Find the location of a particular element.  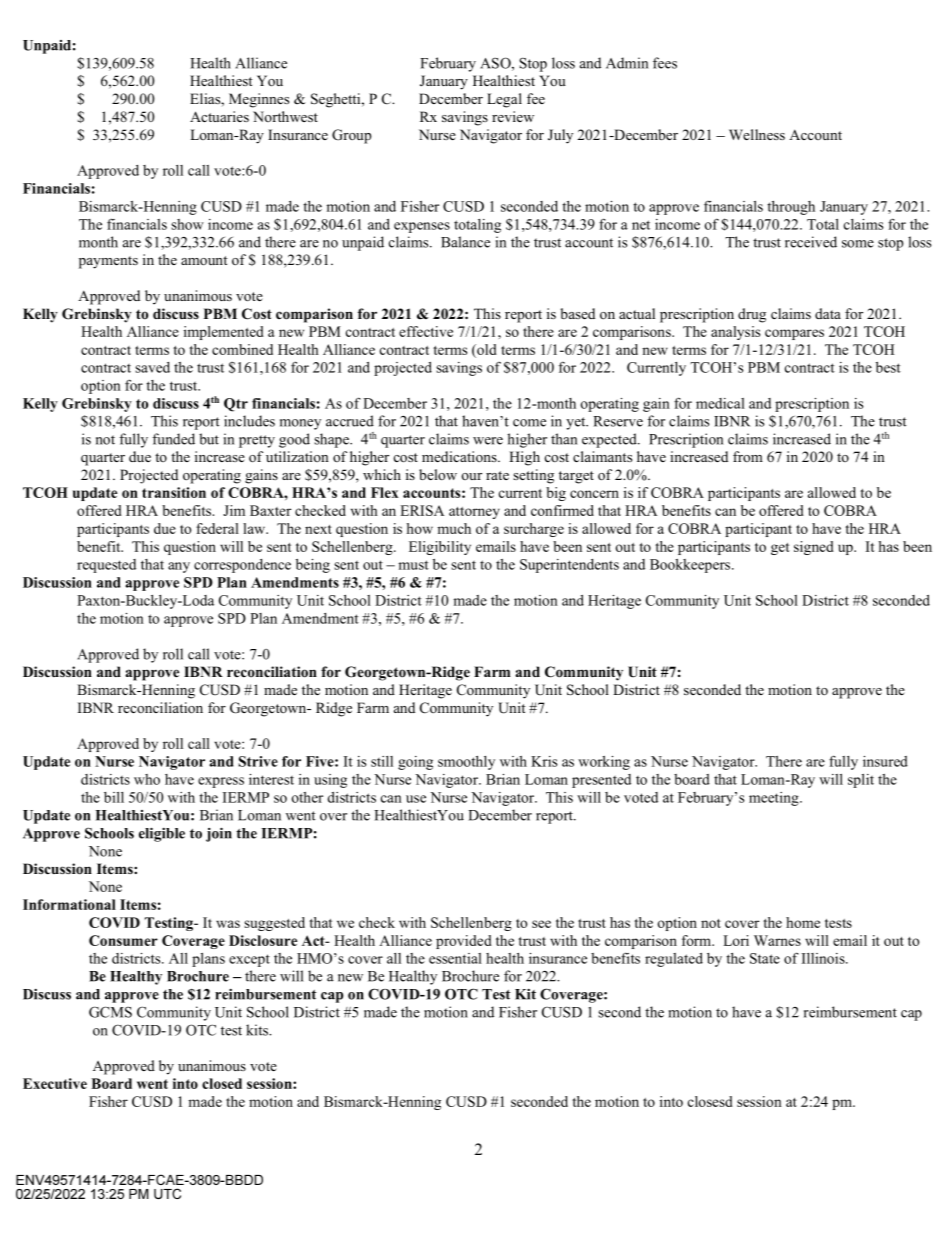

signed is located at coordinates (814, 548).
